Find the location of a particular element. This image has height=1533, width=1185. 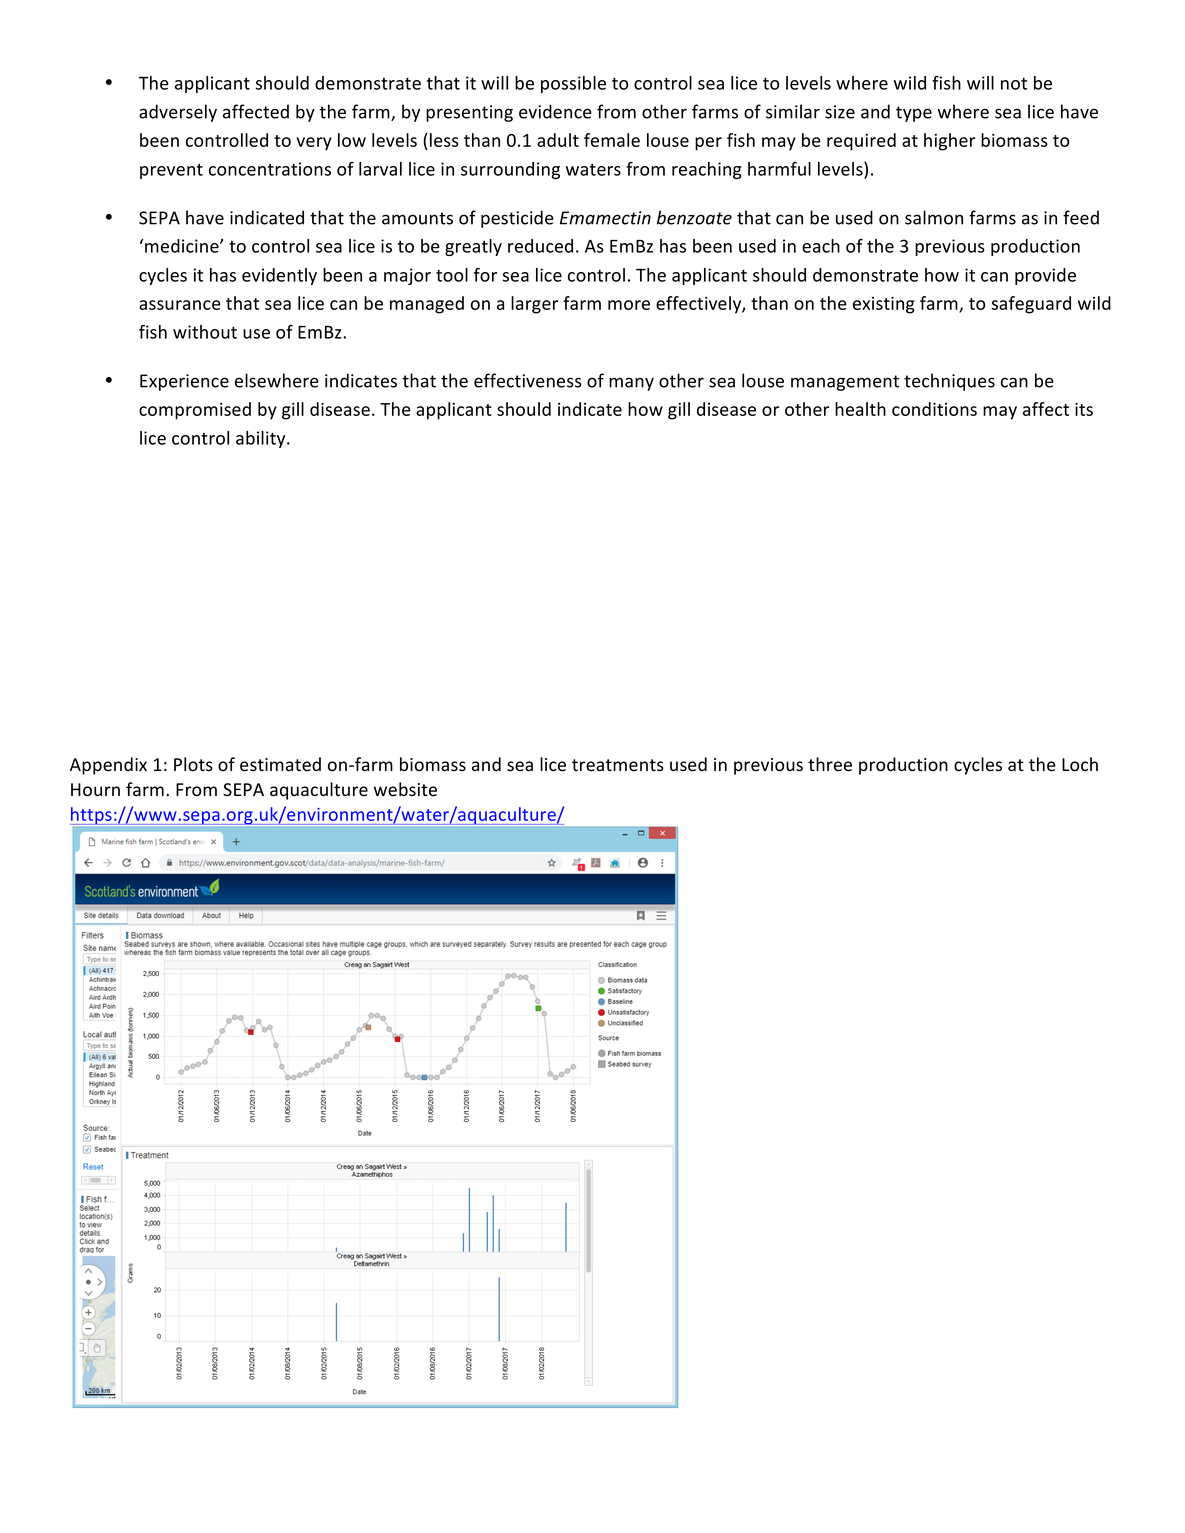

safeguard is located at coordinates (1031, 305).
